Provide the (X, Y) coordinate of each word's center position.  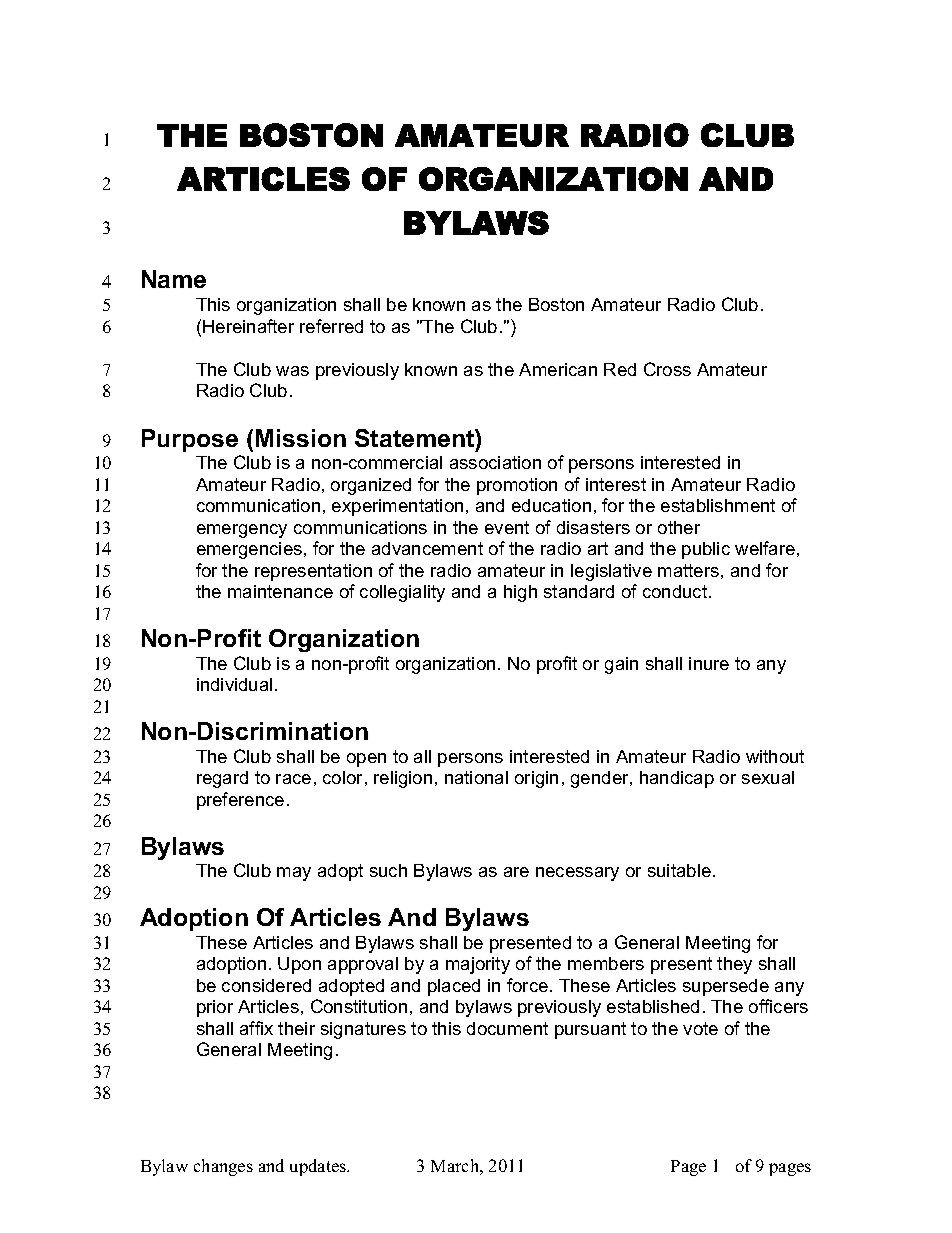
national (476, 777)
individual (234, 684)
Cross (667, 369)
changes (223, 1167)
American (558, 369)
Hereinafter (248, 326)
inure (709, 663)
